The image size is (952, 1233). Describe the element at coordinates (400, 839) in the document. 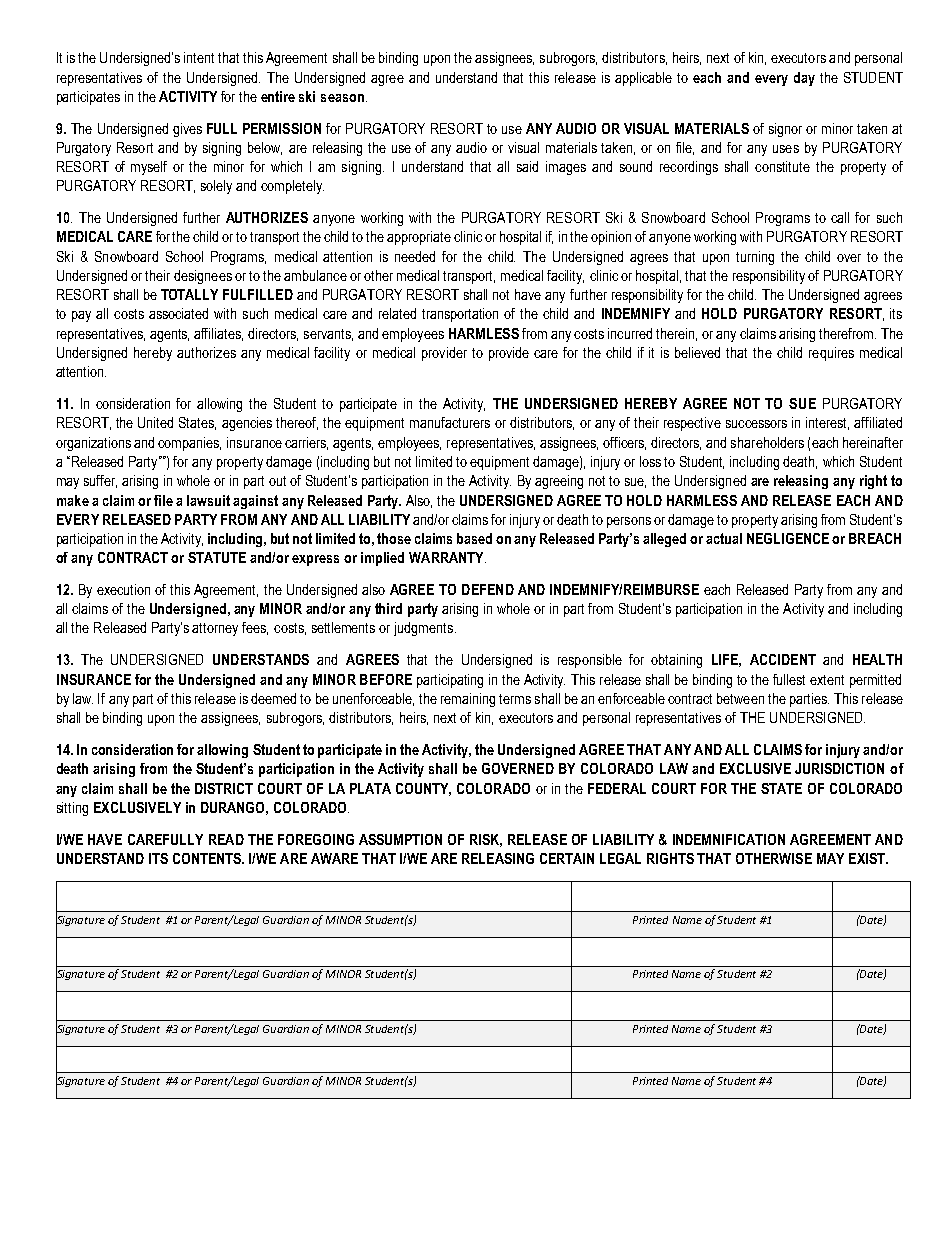

I see `ASSUMPTION` at that location.
